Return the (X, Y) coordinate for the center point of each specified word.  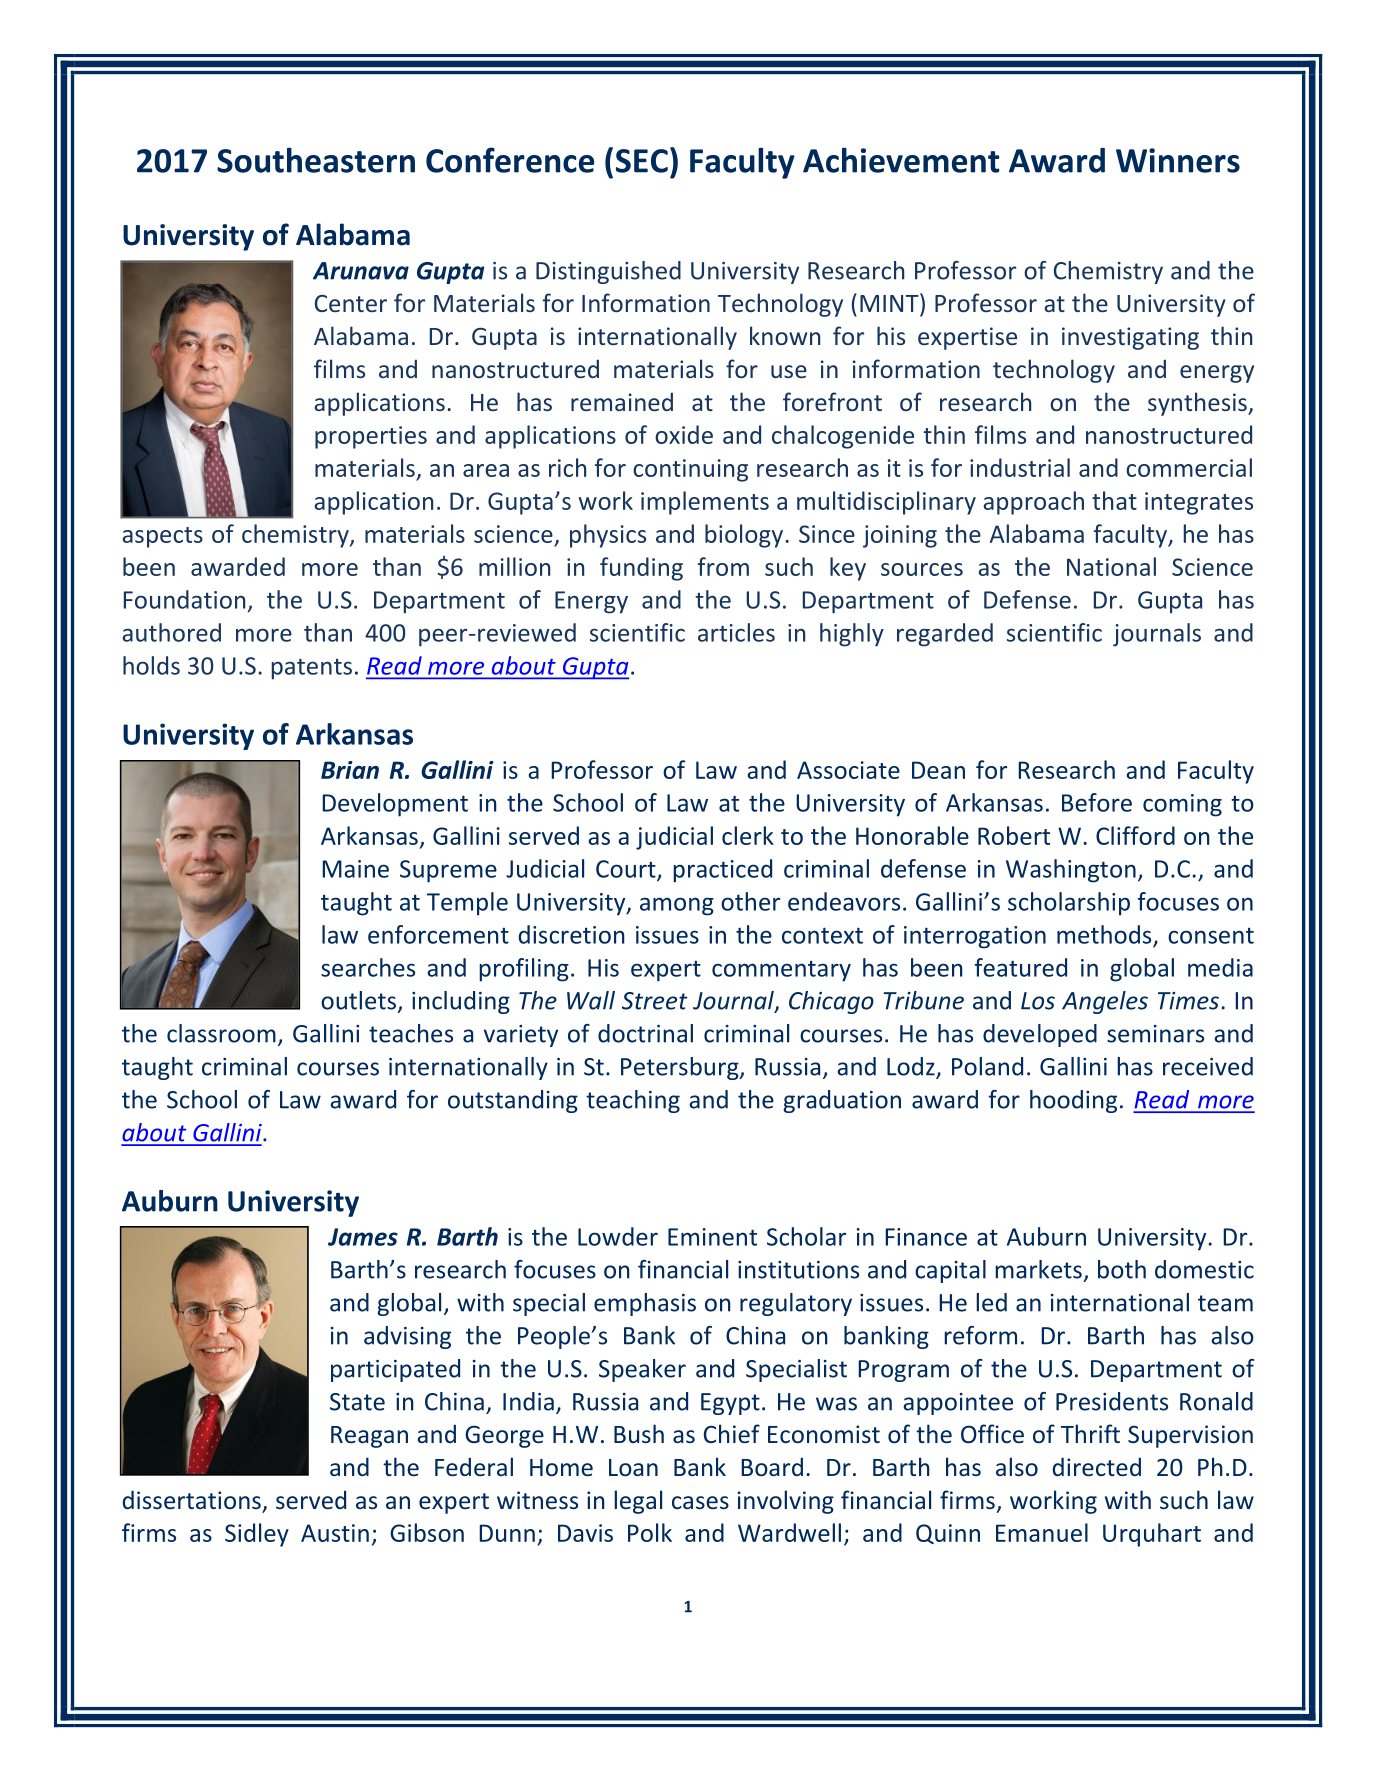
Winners (1178, 160)
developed (1040, 1035)
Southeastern (316, 160)
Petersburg (681, 1068)
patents (312, 669)
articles (736, 632)
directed (1097, 1467)
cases (700, 1503)
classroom (221, 1033)
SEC (642, 161)
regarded (945, 635)
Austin (335, 1533)
